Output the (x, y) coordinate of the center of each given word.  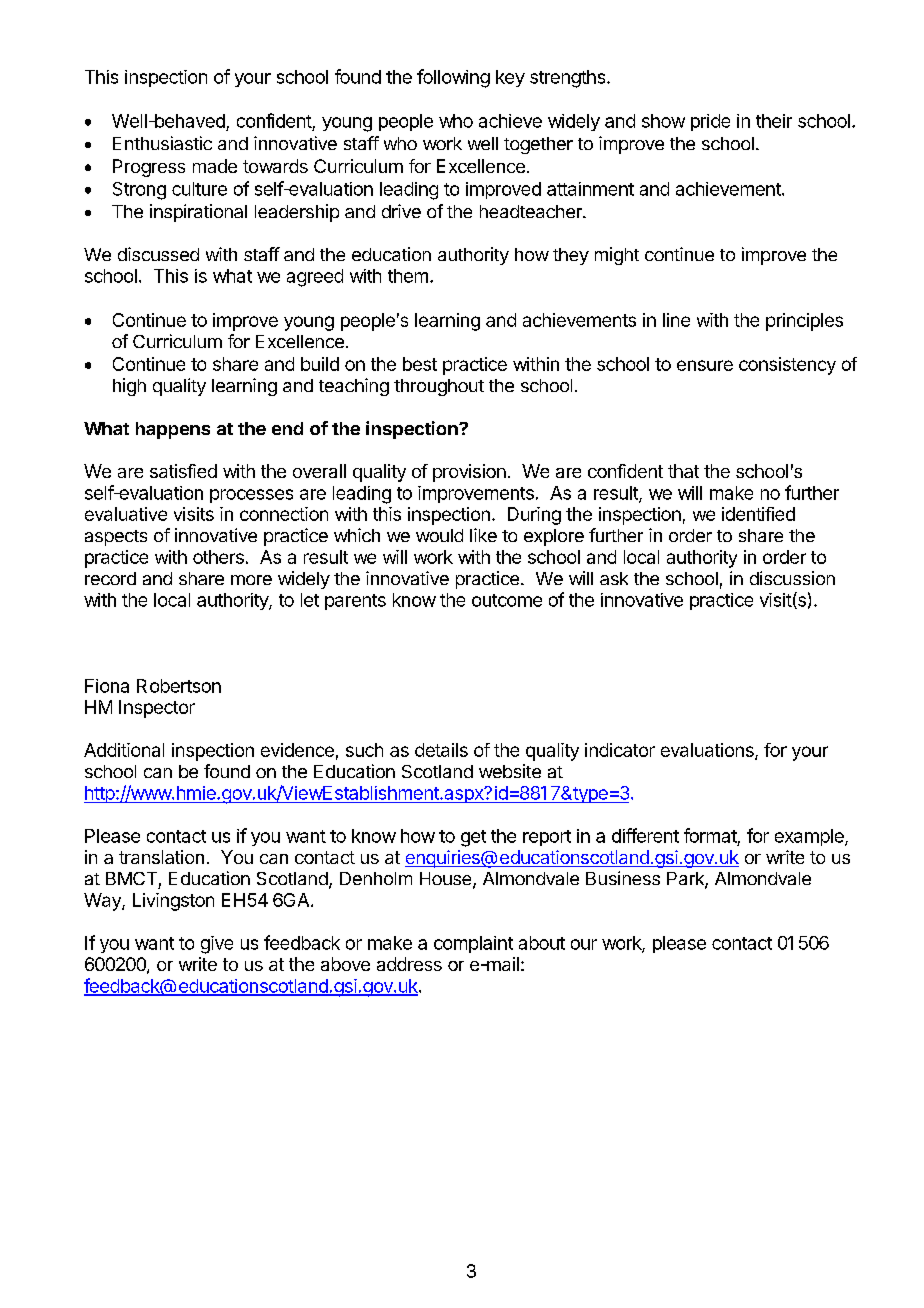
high (129, 387)
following (453, 78)
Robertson (179, 686)
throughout (439, 387)
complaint (473, 944)
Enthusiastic (162, 143)
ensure (705, 365)
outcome (507, 600)
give (217, 945)
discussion (792, 578)
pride (710, 122)
